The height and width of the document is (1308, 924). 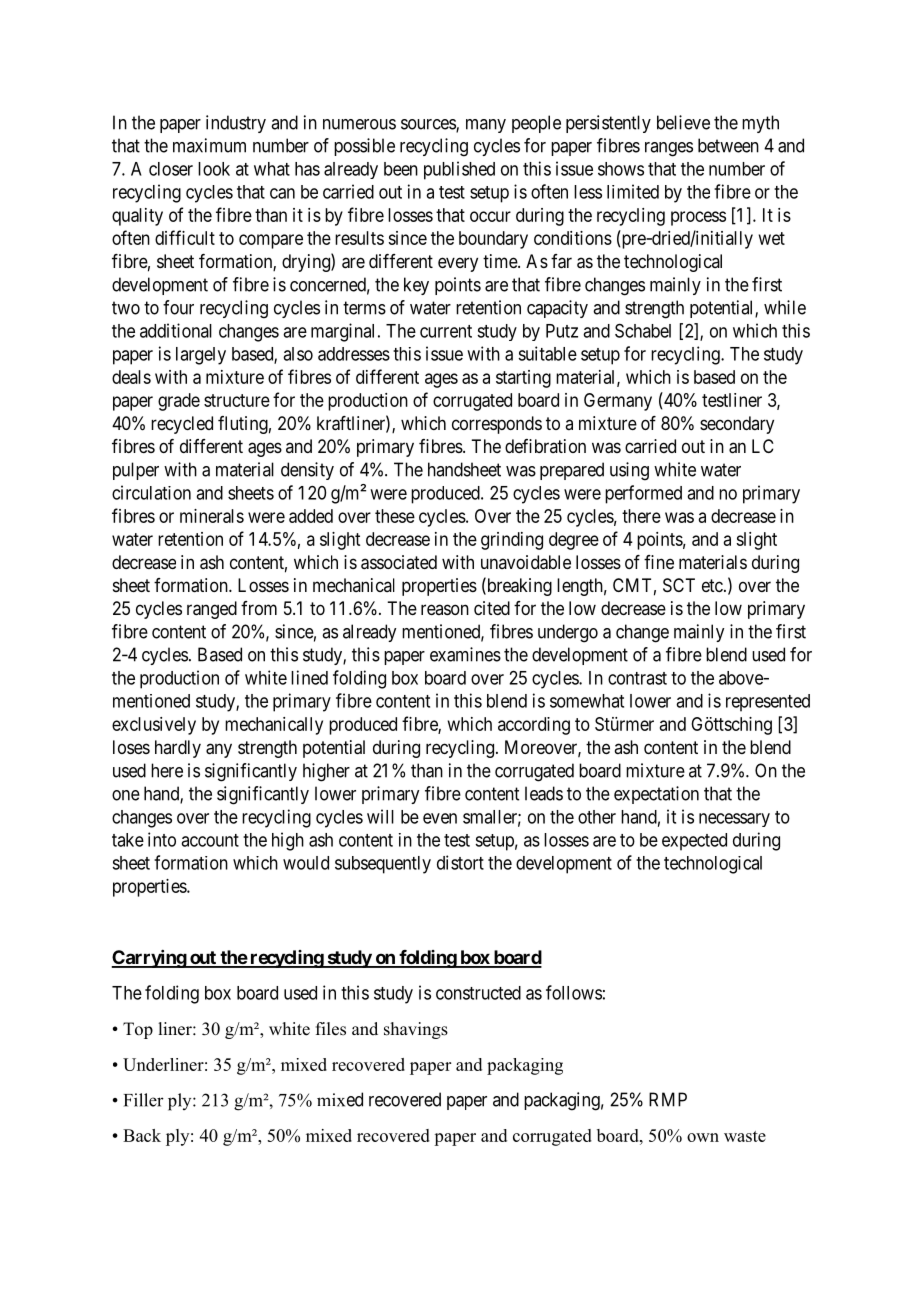 What do you see at coordinates (734, 820) in the document?
I see `necessary` at bounding box center [734, 820].
